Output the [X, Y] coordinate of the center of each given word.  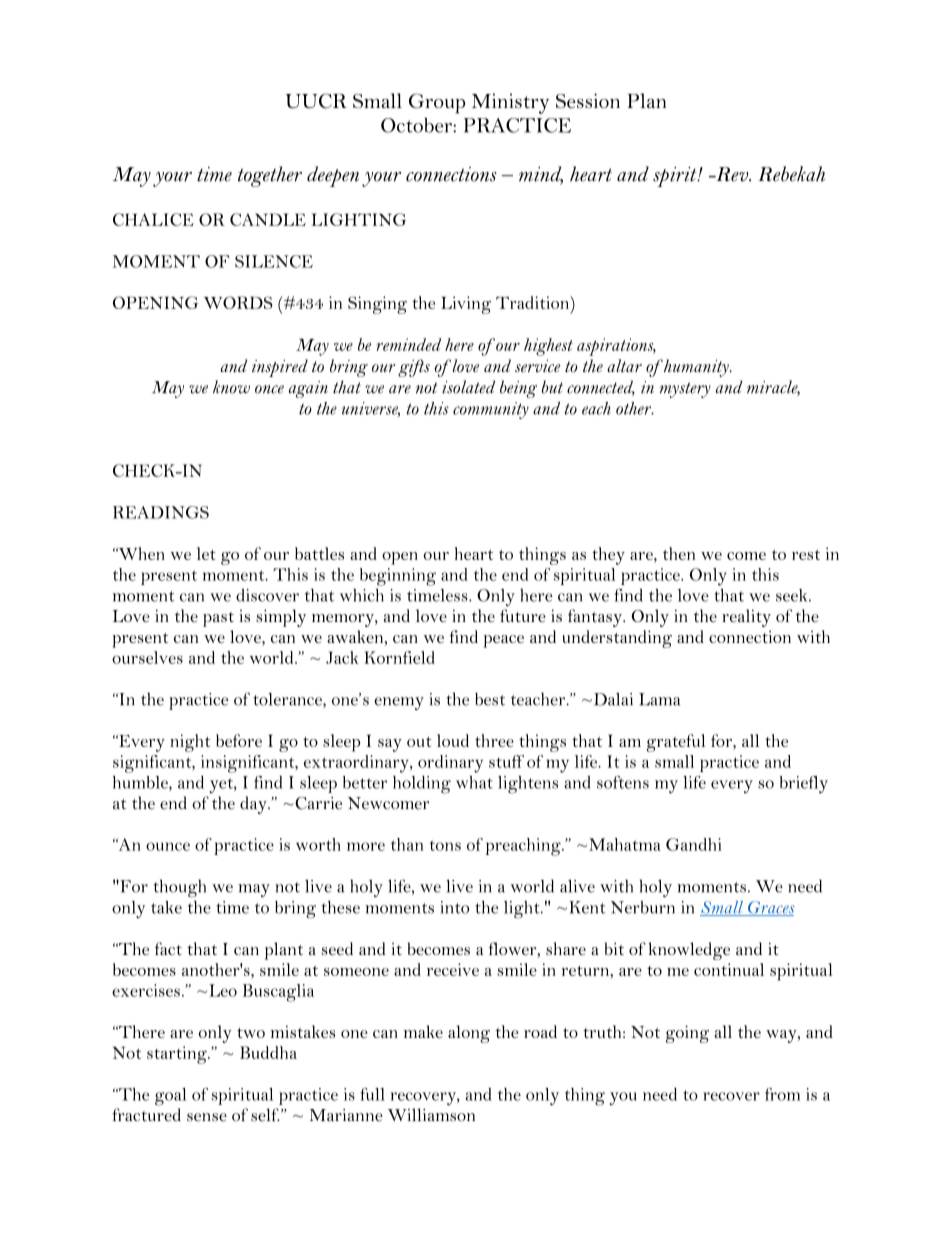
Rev [732, 174]
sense [207, 1117]
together [270, 176]
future [523, 615]
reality [746, 618]
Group [437, 103]
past [218, 619]
